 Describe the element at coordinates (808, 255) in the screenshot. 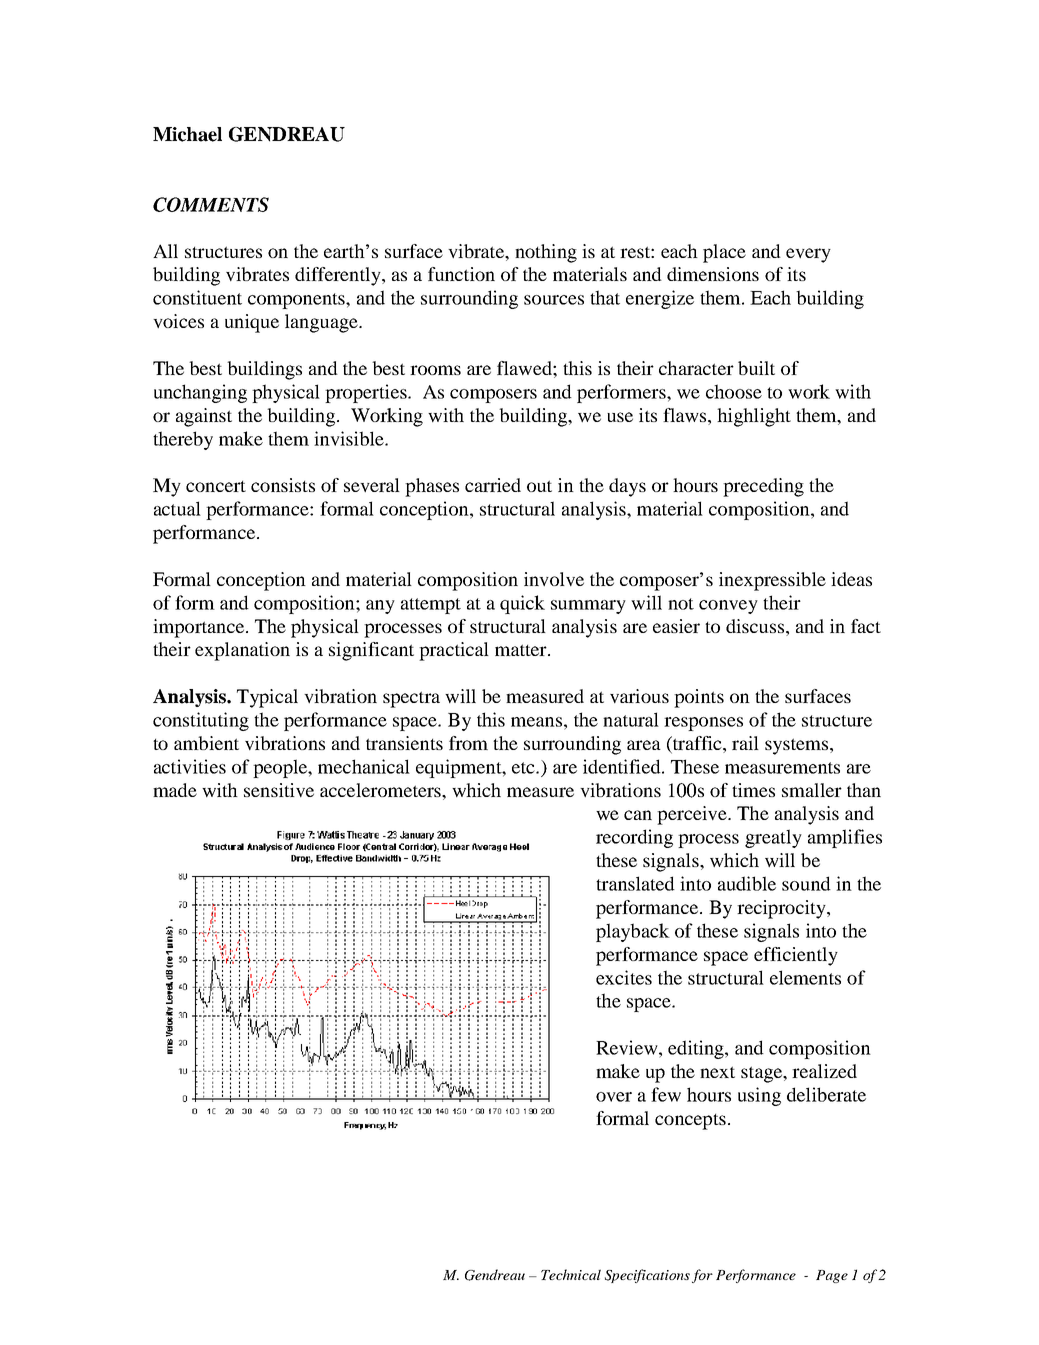

I see `every` at that location.
